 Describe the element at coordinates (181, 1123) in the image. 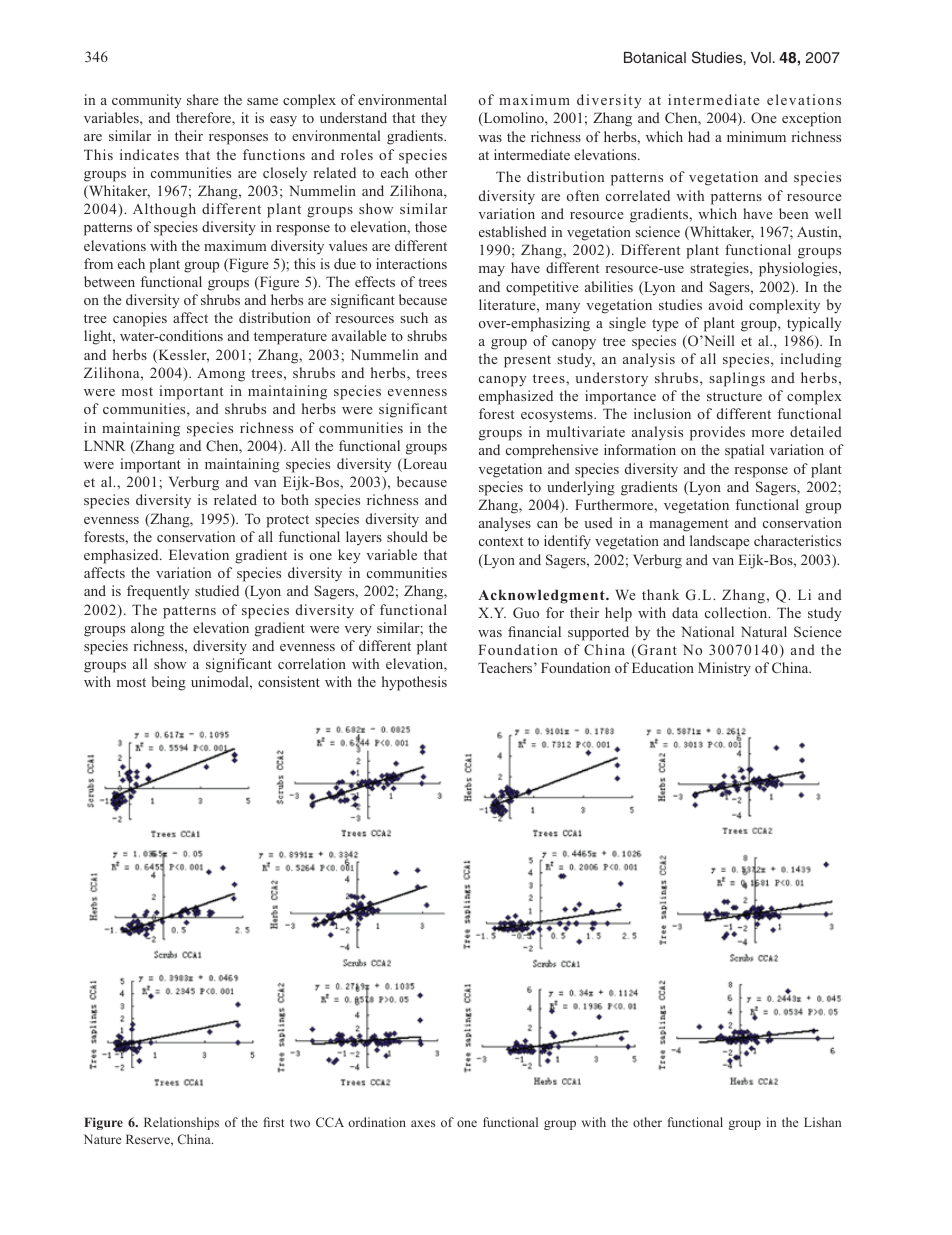

I see `Relationships` at that location.
